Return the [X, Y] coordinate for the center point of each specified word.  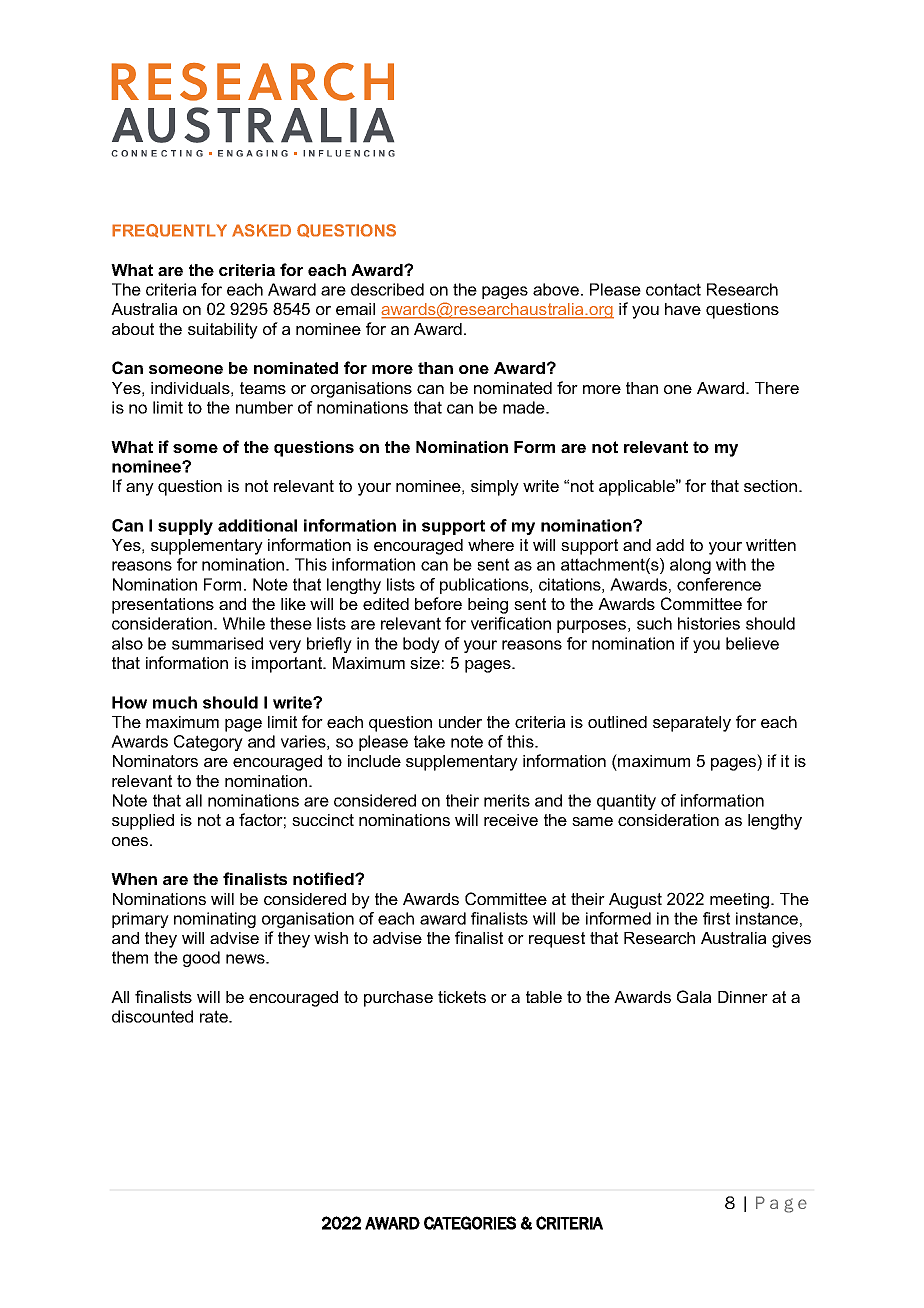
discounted [152, 1016]
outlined [617, 722]
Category [208, 743]
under [460, 722]
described [387, 289]
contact [673, 289]
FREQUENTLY [169, 231]
